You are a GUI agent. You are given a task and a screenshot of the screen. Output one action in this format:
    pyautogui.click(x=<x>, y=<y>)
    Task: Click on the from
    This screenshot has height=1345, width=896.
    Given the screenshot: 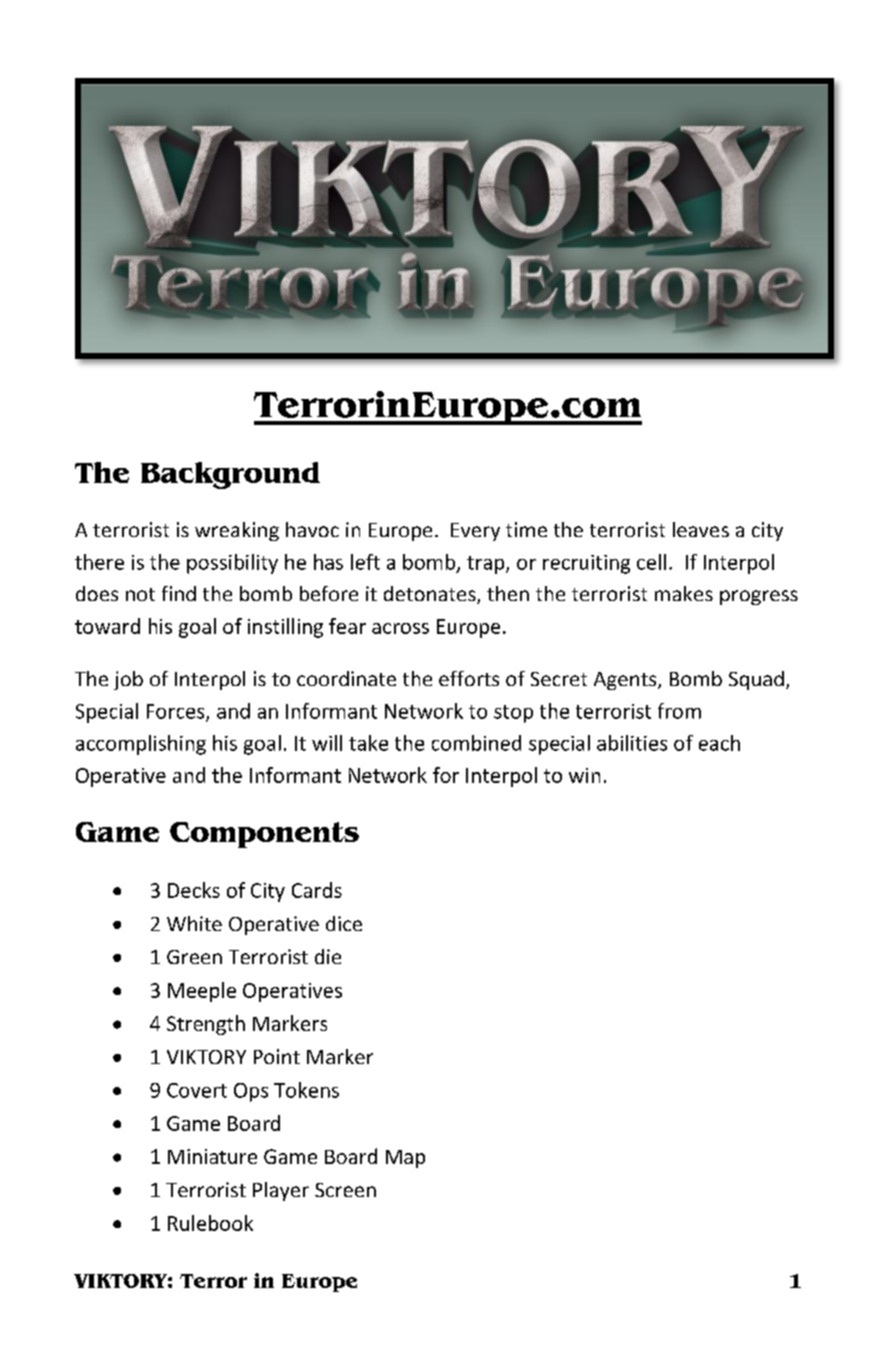 What is the action you would take?
    pyautogui.click(x=679, y=711)
